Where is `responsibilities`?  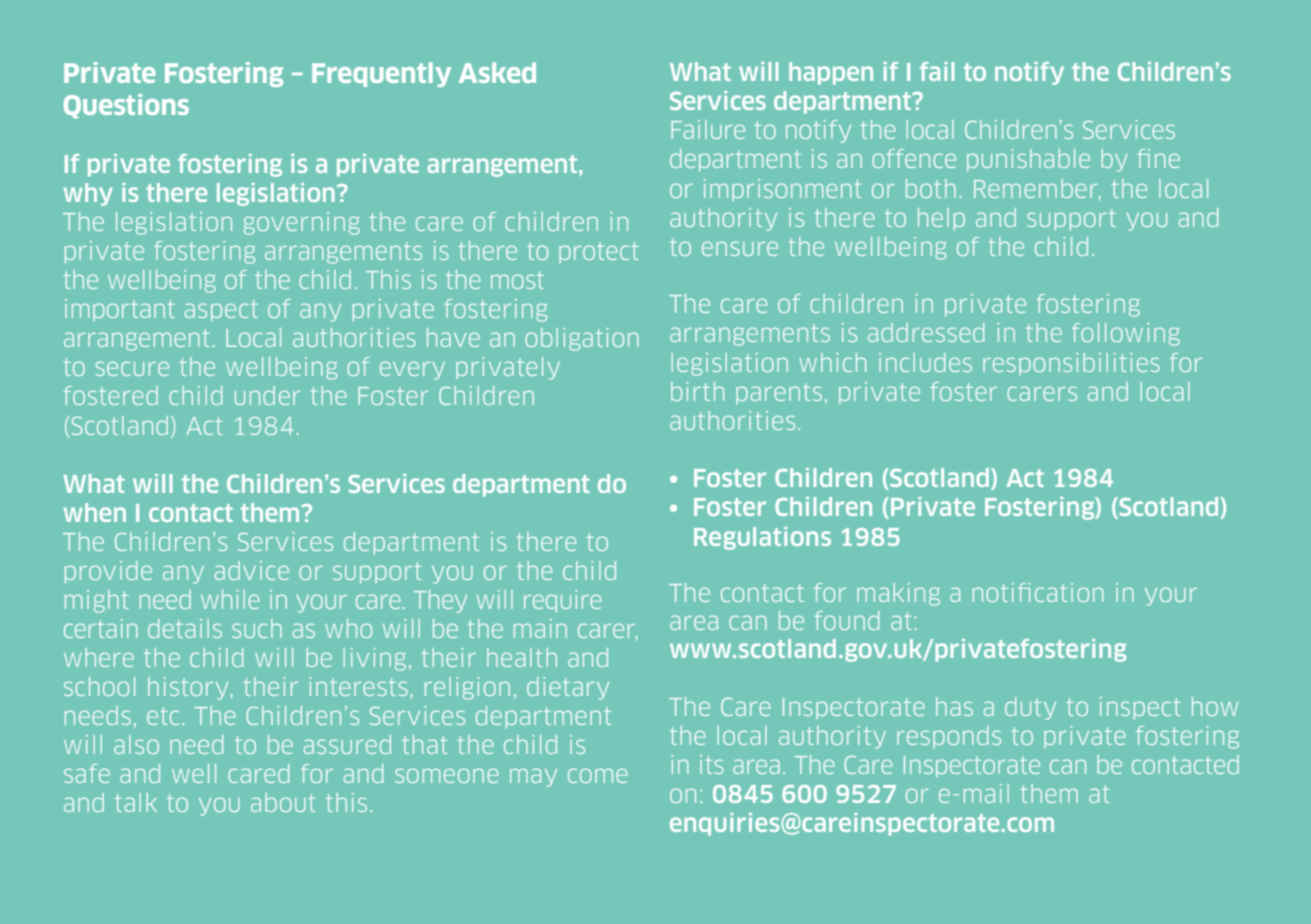 responsibilities is located at coordinates (1071, 364).
